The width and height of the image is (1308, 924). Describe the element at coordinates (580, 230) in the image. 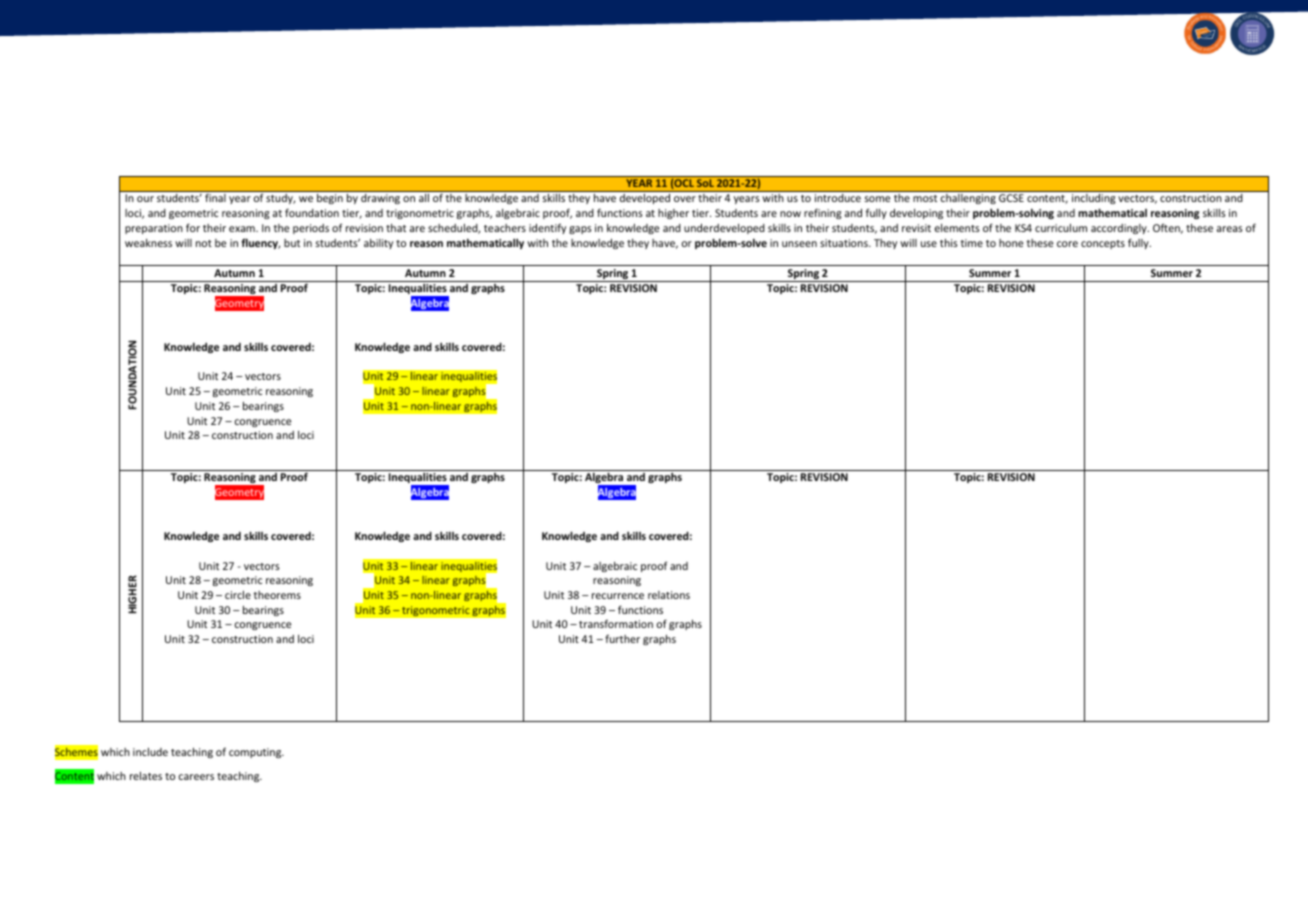

I see `gaps` at that location.
